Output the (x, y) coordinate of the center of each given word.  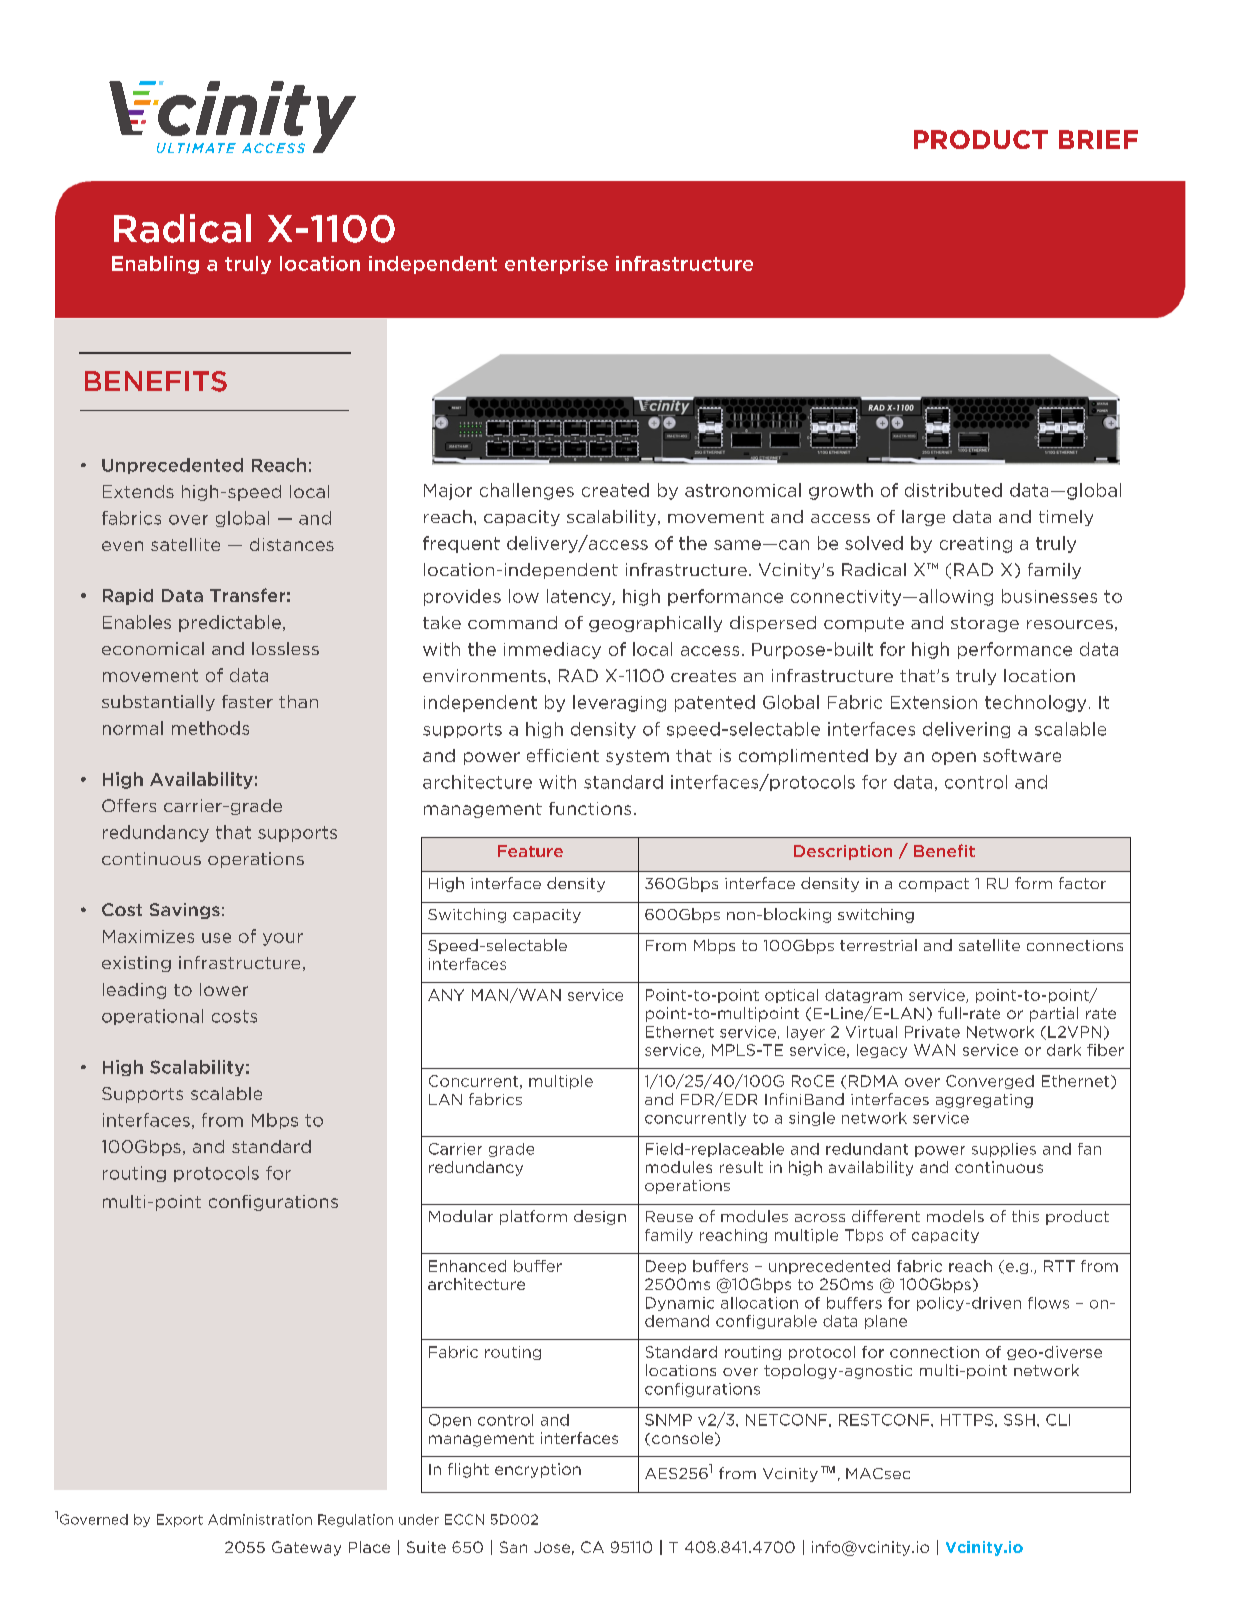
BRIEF (1098, 139)
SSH (1019, 1420)
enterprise (556, 265)
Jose (552, 1547)
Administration (260, 1519)
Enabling (155, 265)
